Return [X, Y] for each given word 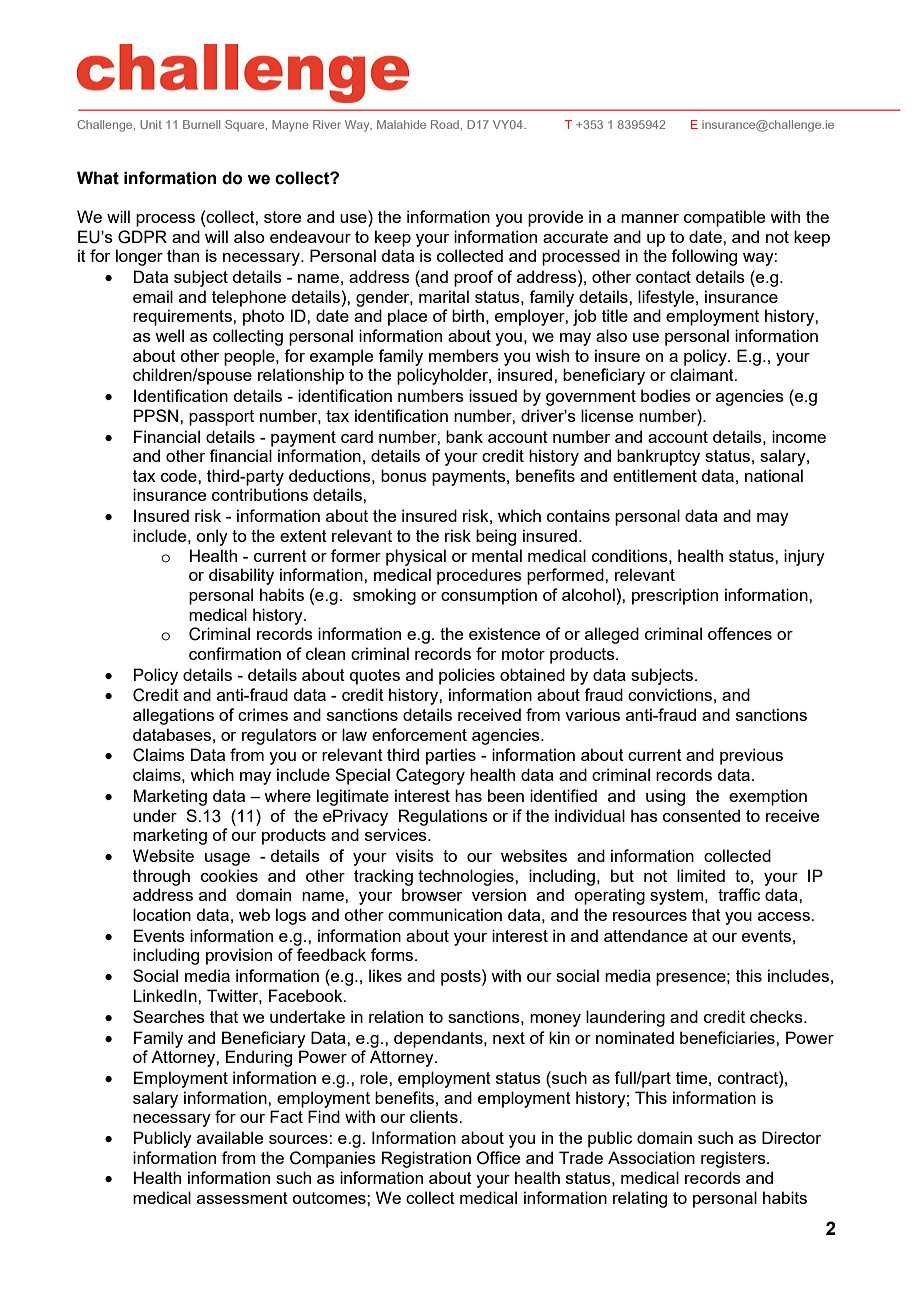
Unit [151, 124]
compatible [724, 218]
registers [734, 1159]
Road [445, 124]
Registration [426, 1159]
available [230, 1137]
